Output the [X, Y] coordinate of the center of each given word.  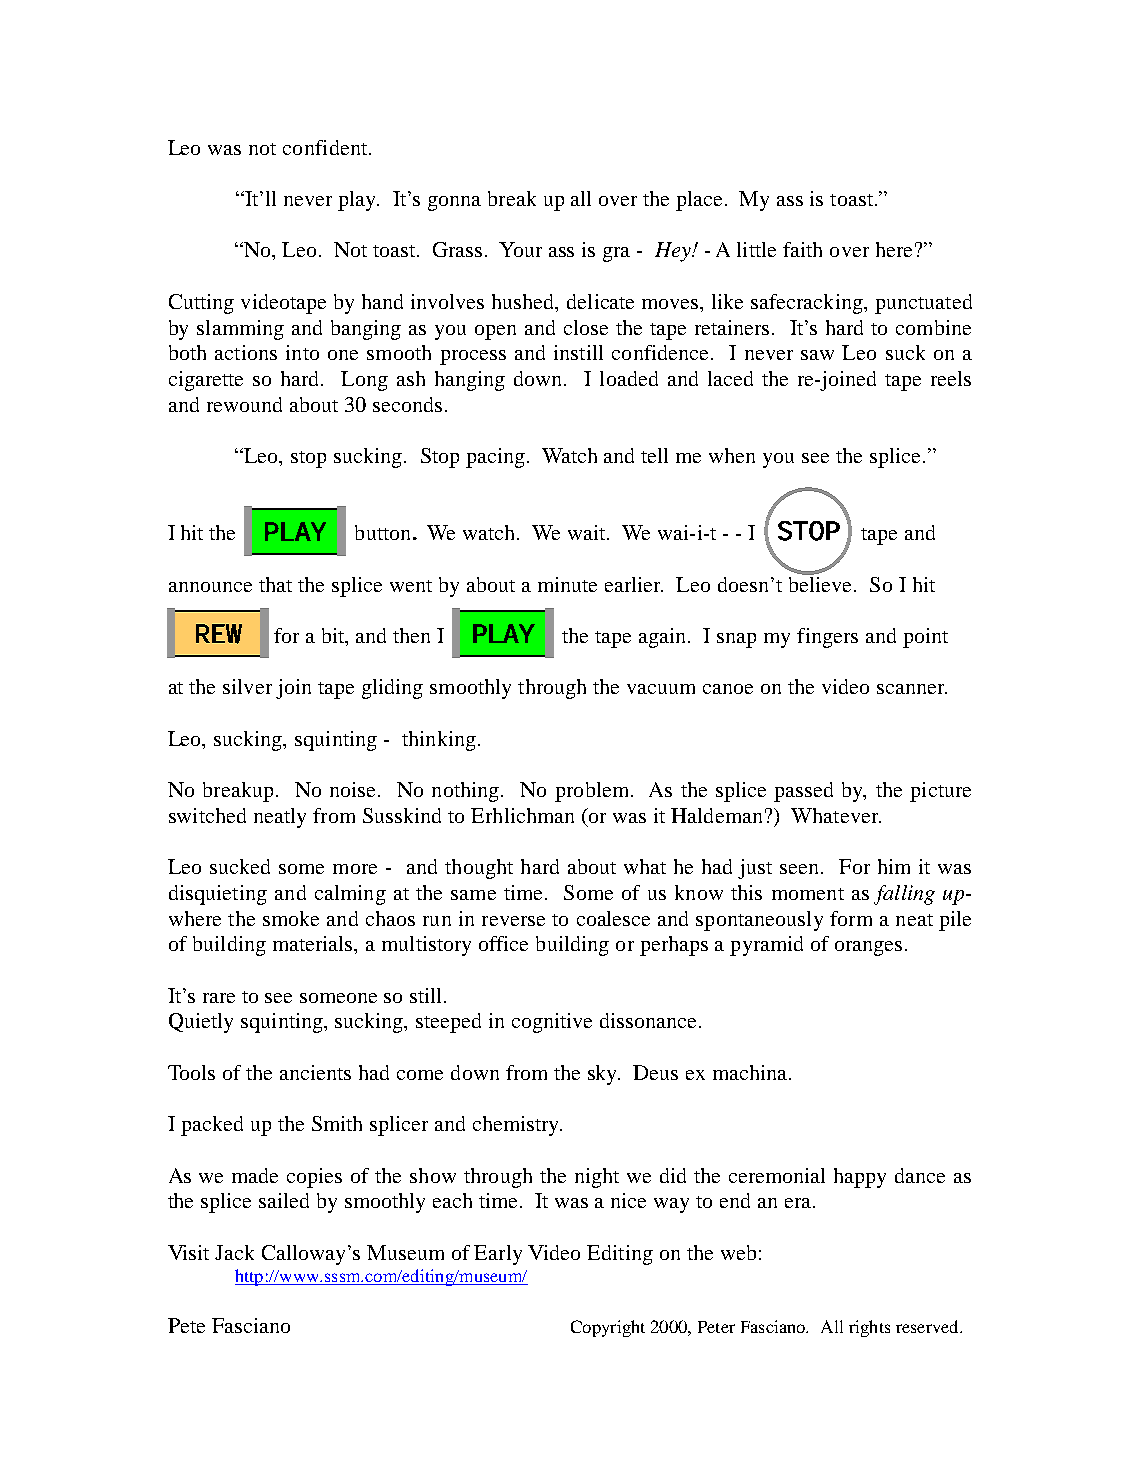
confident [326, 147]
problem [593, 792]
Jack [234, 1252]
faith [802, 249]
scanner [912, 689]
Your [520, 249]
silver [247, 686]
